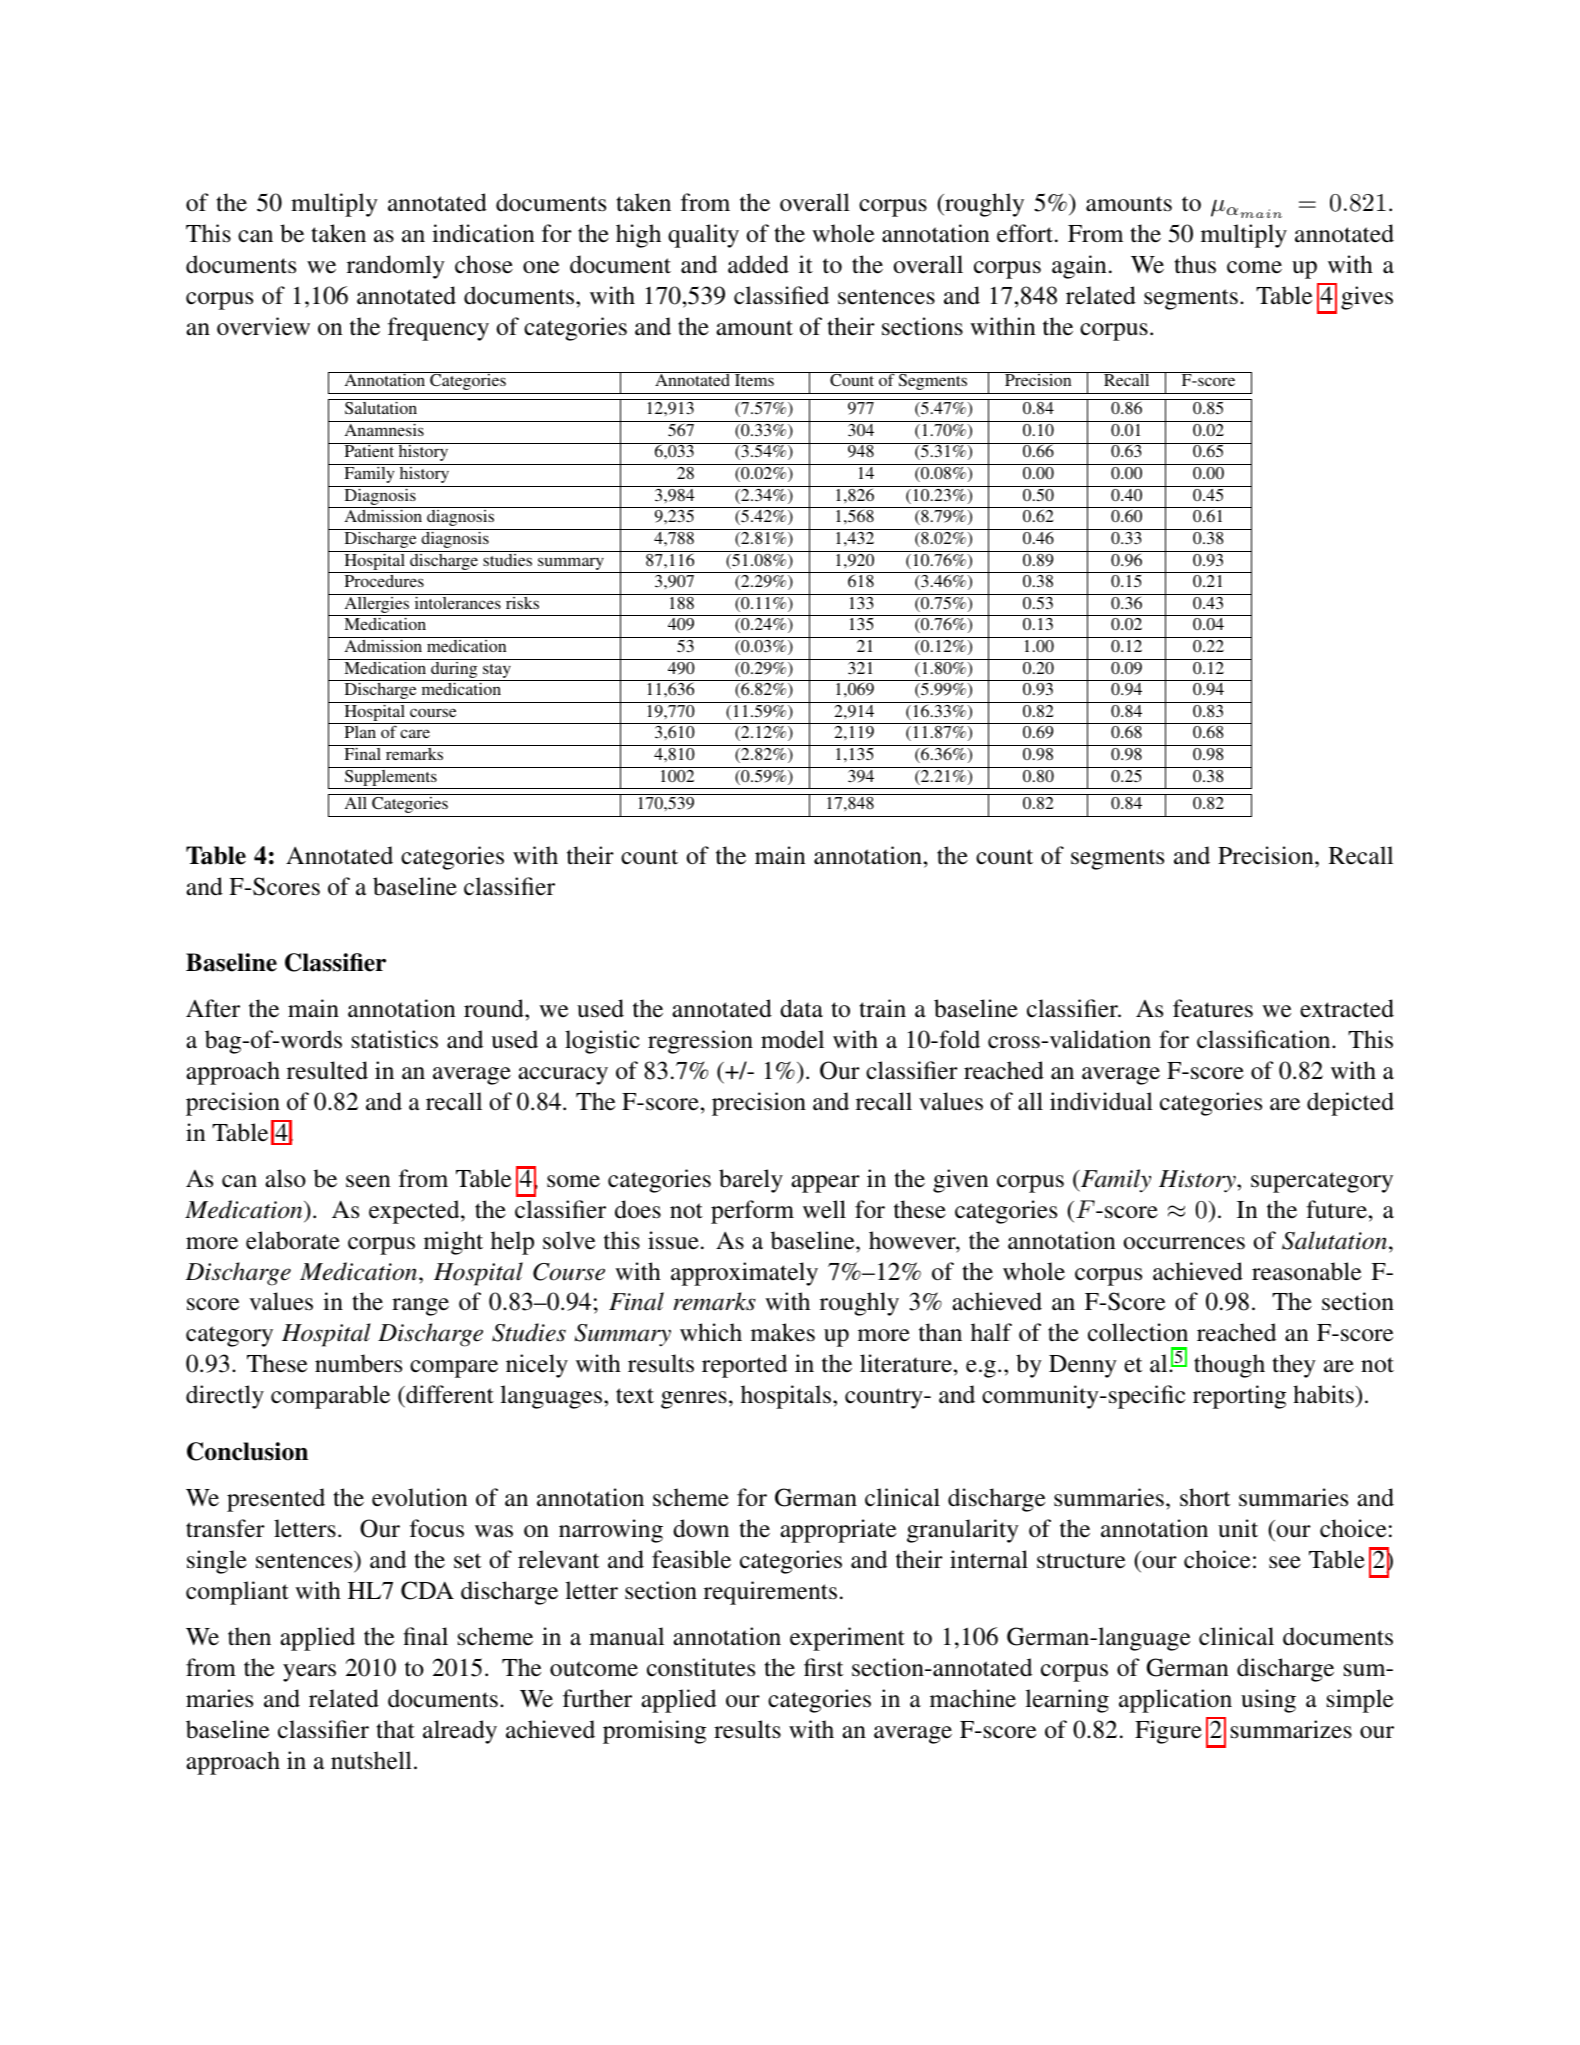 The image size is (1580, 2045). Describe the element at coordinates (1195, 264) in the page. I see `thus` at that location.
